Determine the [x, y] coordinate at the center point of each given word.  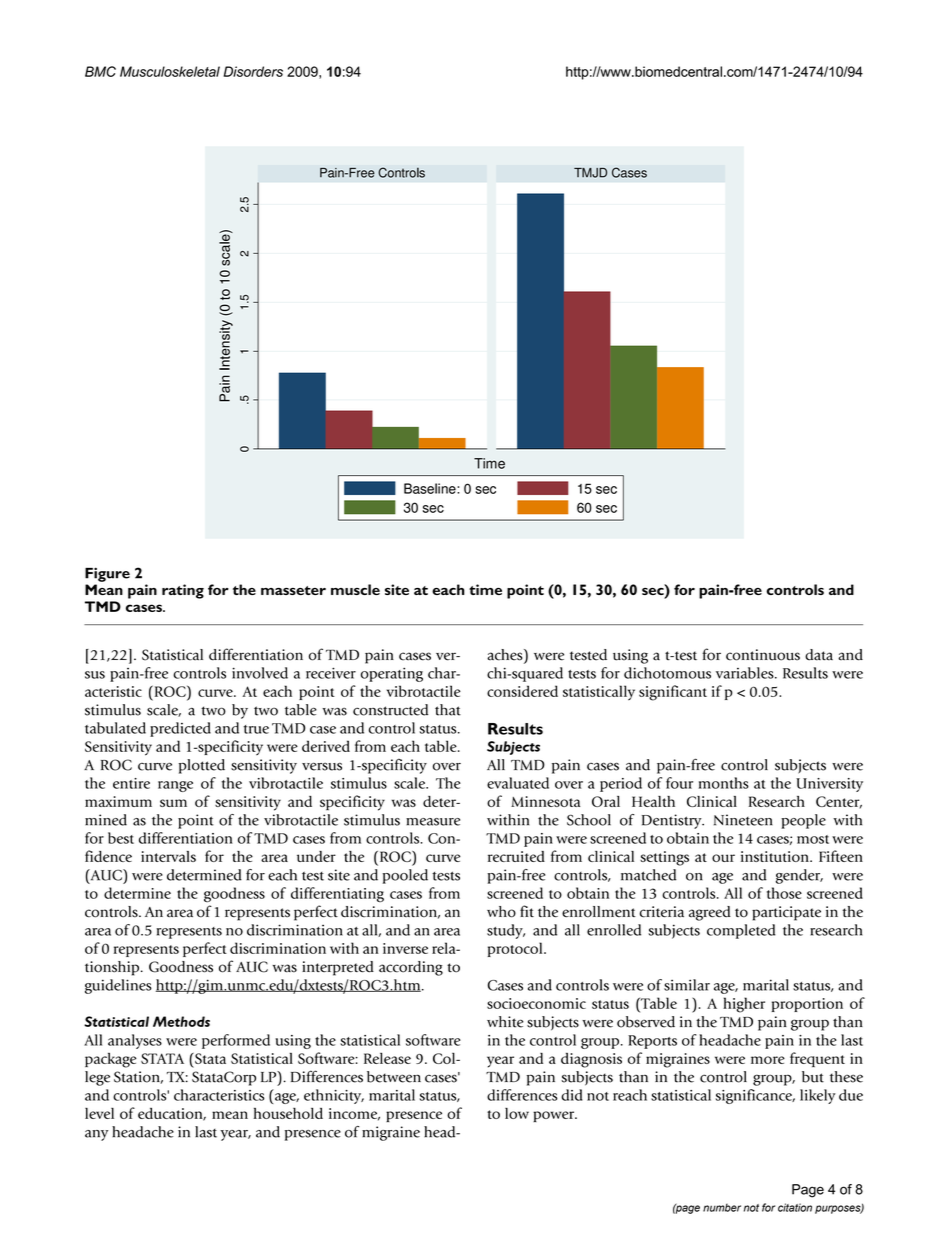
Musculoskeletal [170, 71]
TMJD [590, 173]
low [517, 1113]
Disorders [253, 71]
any [96, 1135]
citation [795, 1207]
